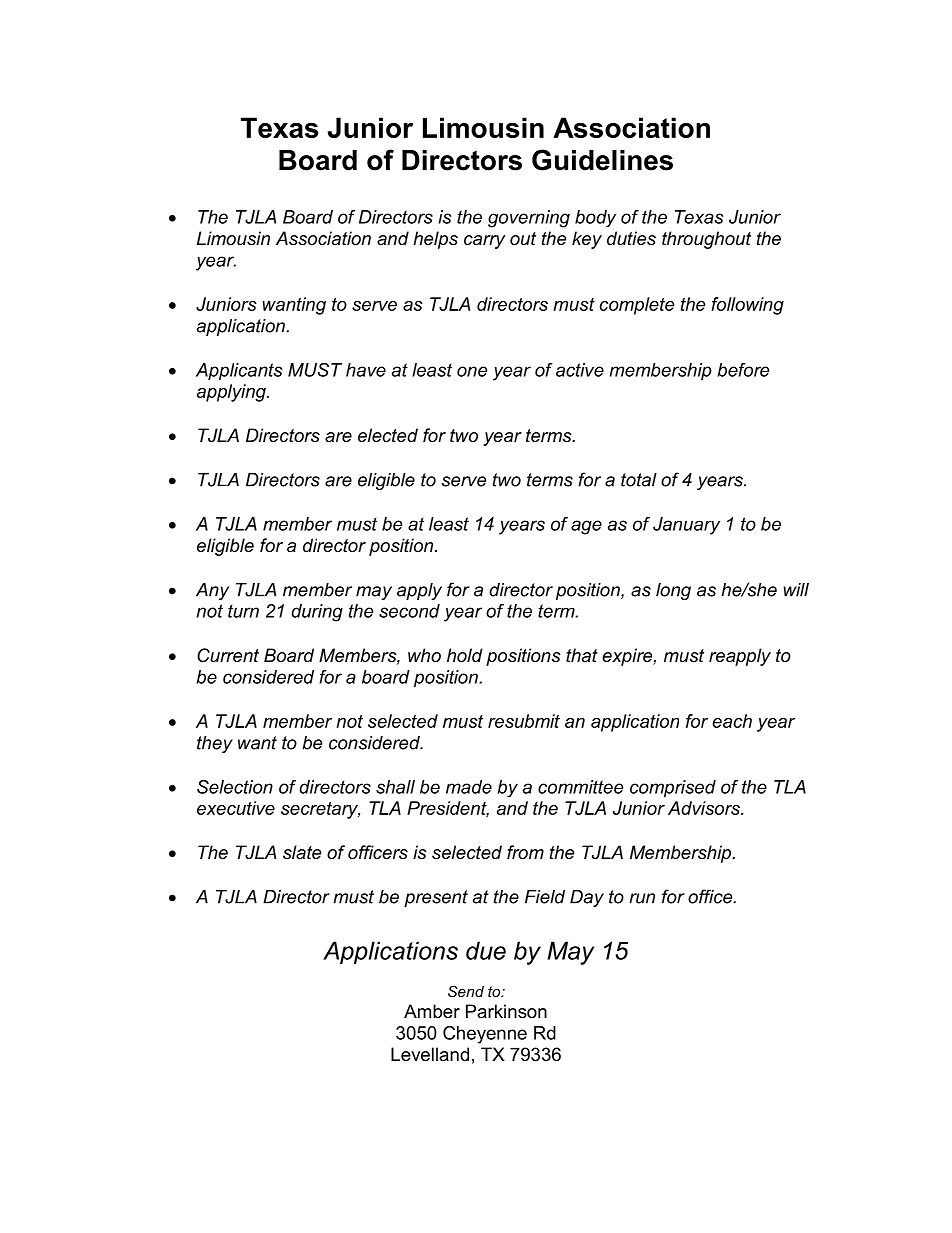 The width and height of the screenshot is (952, 1233). Describe the element at coordinates (642, 898) in the screenshot. I see `run` at that location.
